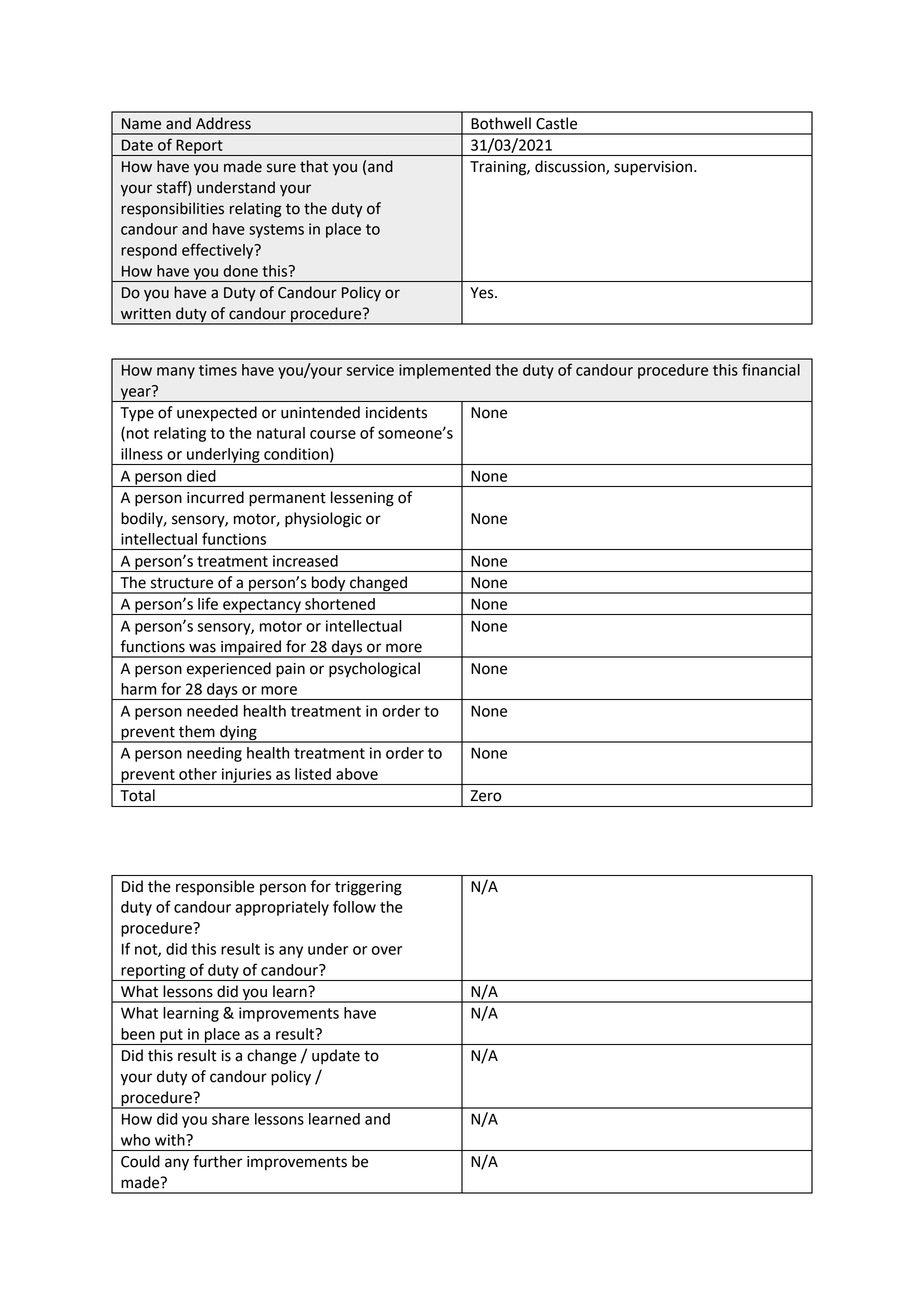 This image has height=1308, width=924. Describe the element at coordinates (486, 796) in the image. I see `Zero` at that location.
